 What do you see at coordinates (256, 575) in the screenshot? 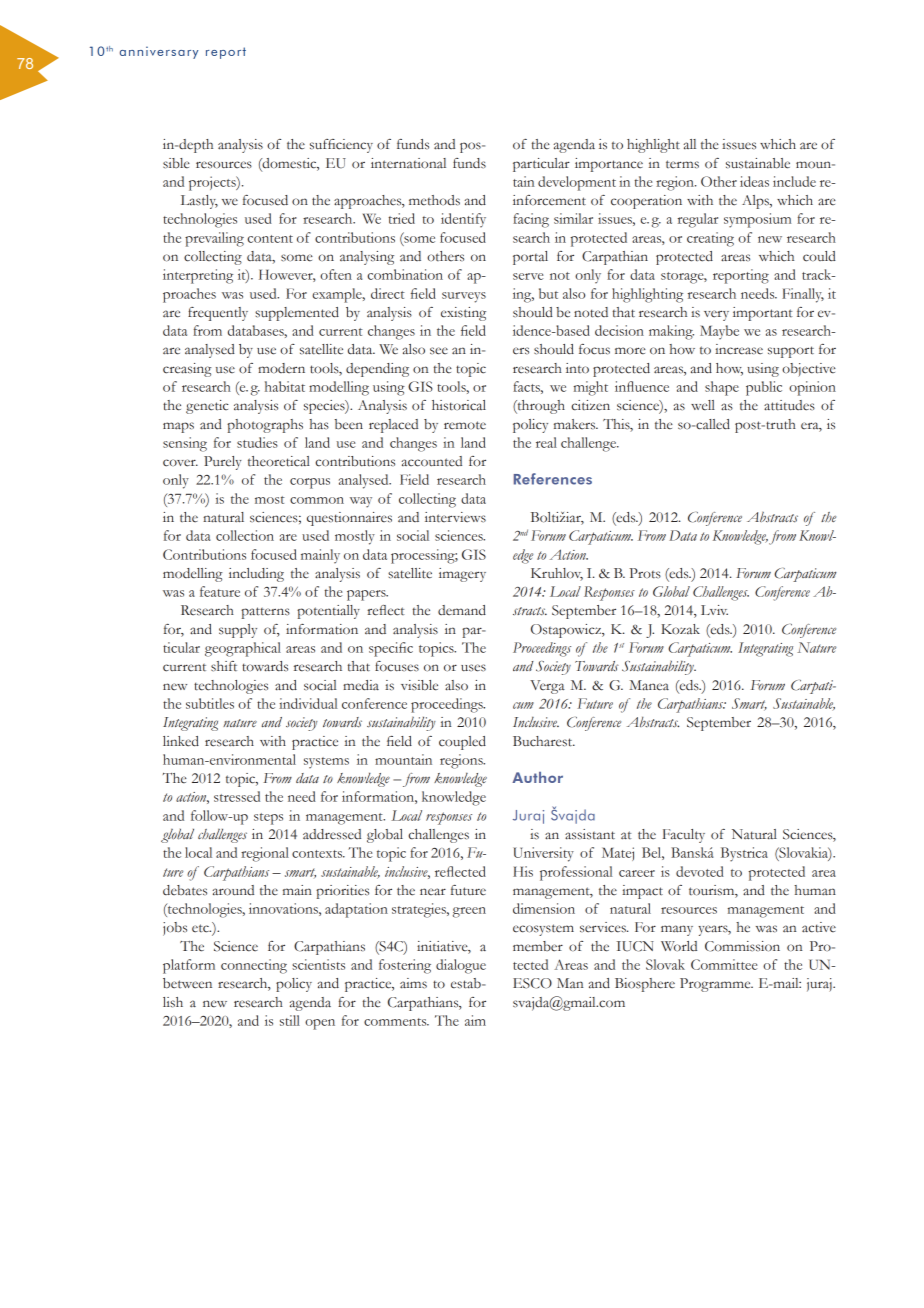
I see `including` at bounding box center [256, 575].
